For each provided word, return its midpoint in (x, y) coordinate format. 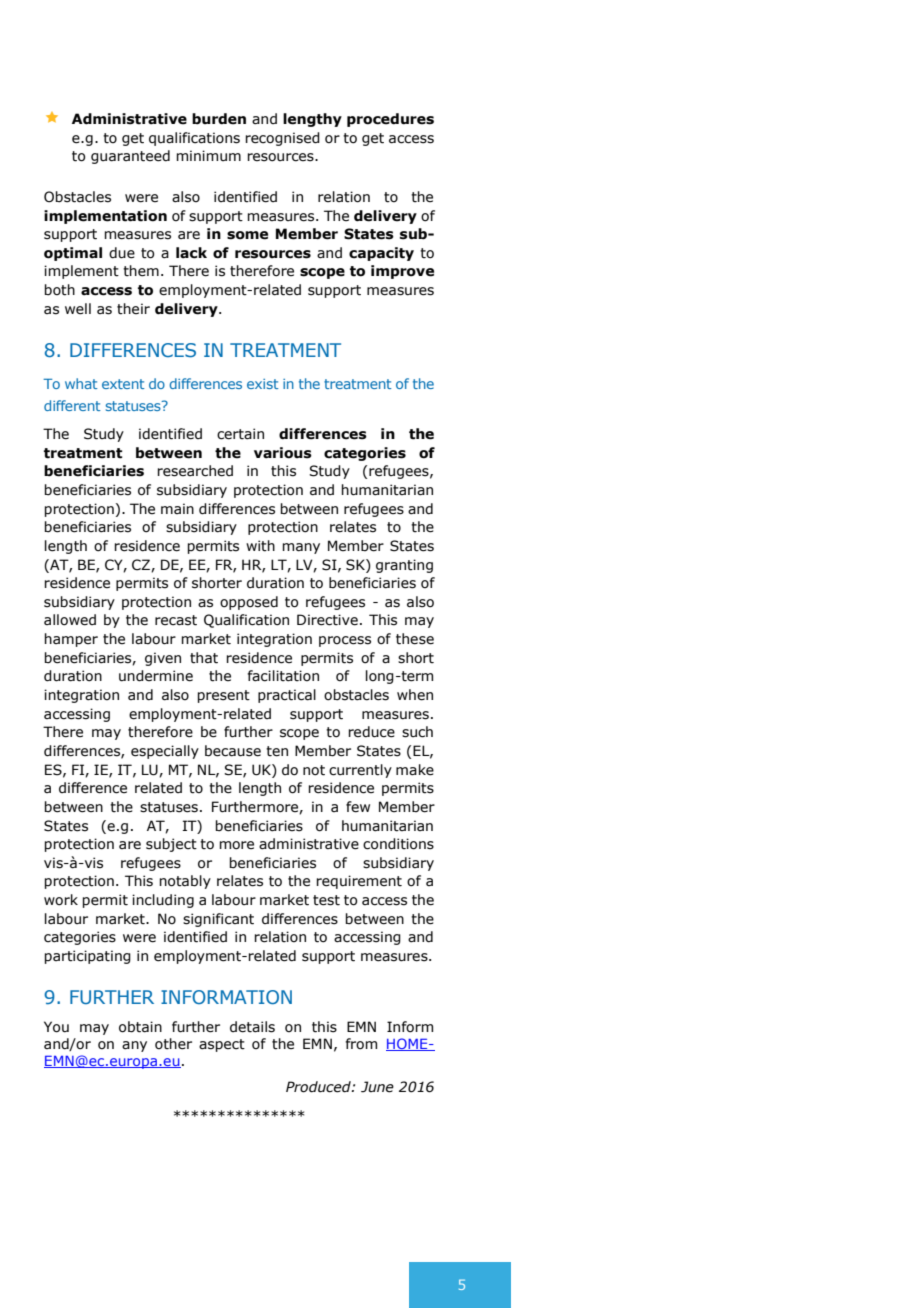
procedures (390, 120)
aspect (222, 1045)
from (361, 1044)
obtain (140, 1027)
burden (219, 119)
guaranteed (130, 157)
